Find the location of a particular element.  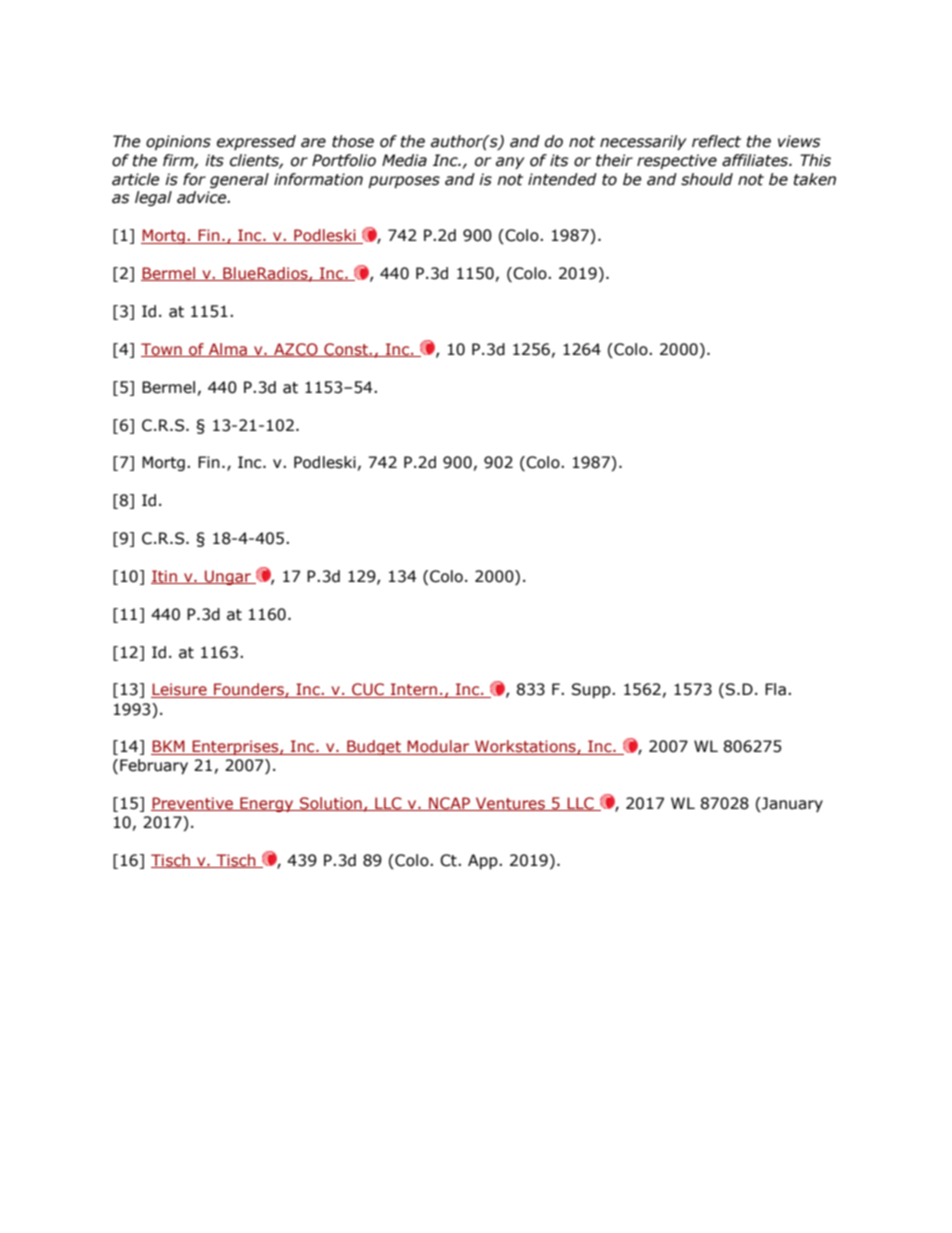

any is located at coordinates (510, 163).
